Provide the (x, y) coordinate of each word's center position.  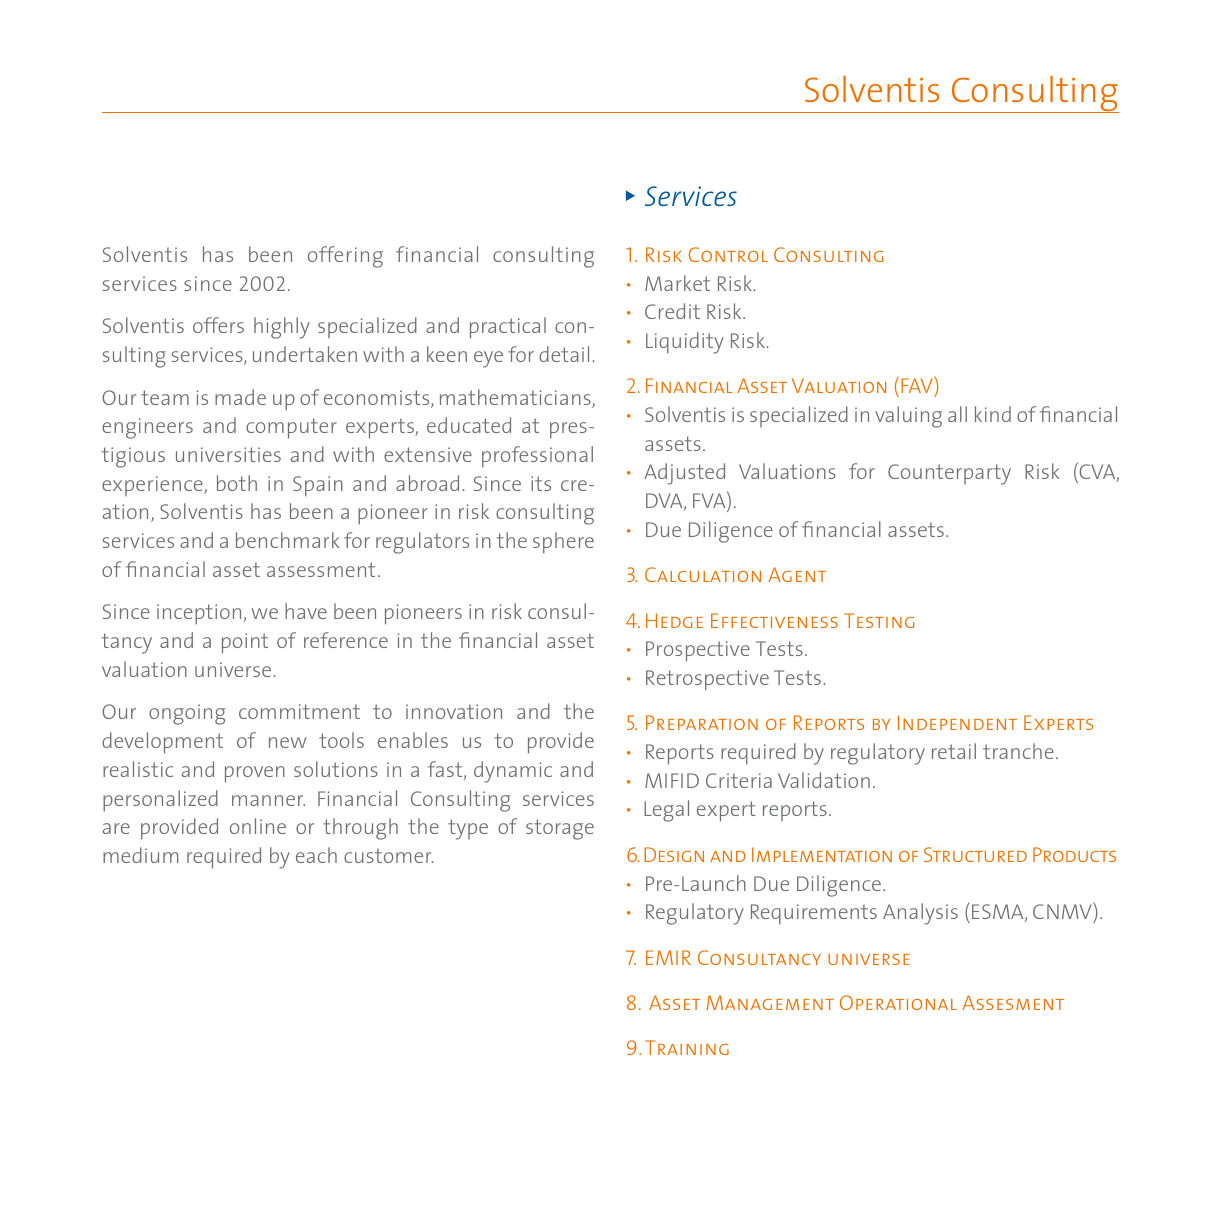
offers (218, 325)
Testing (879, 620)
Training (687, 1047)
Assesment (1013, 1002)
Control (728, 254)
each (316, 855)
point (245, 643)
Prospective (698, 651)
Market (677, 283)
